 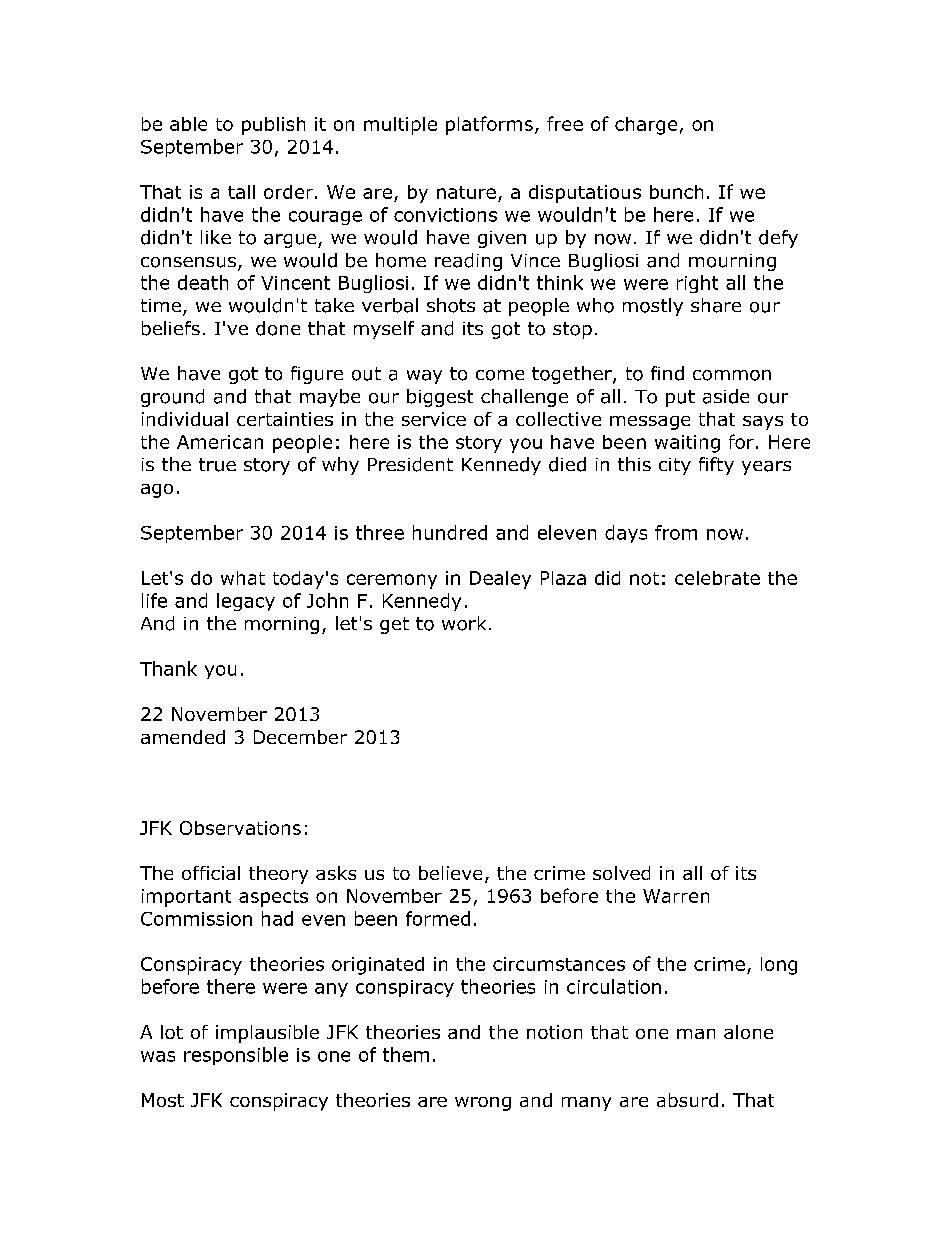 I want to click on solved, so click(x=621, y=873).
